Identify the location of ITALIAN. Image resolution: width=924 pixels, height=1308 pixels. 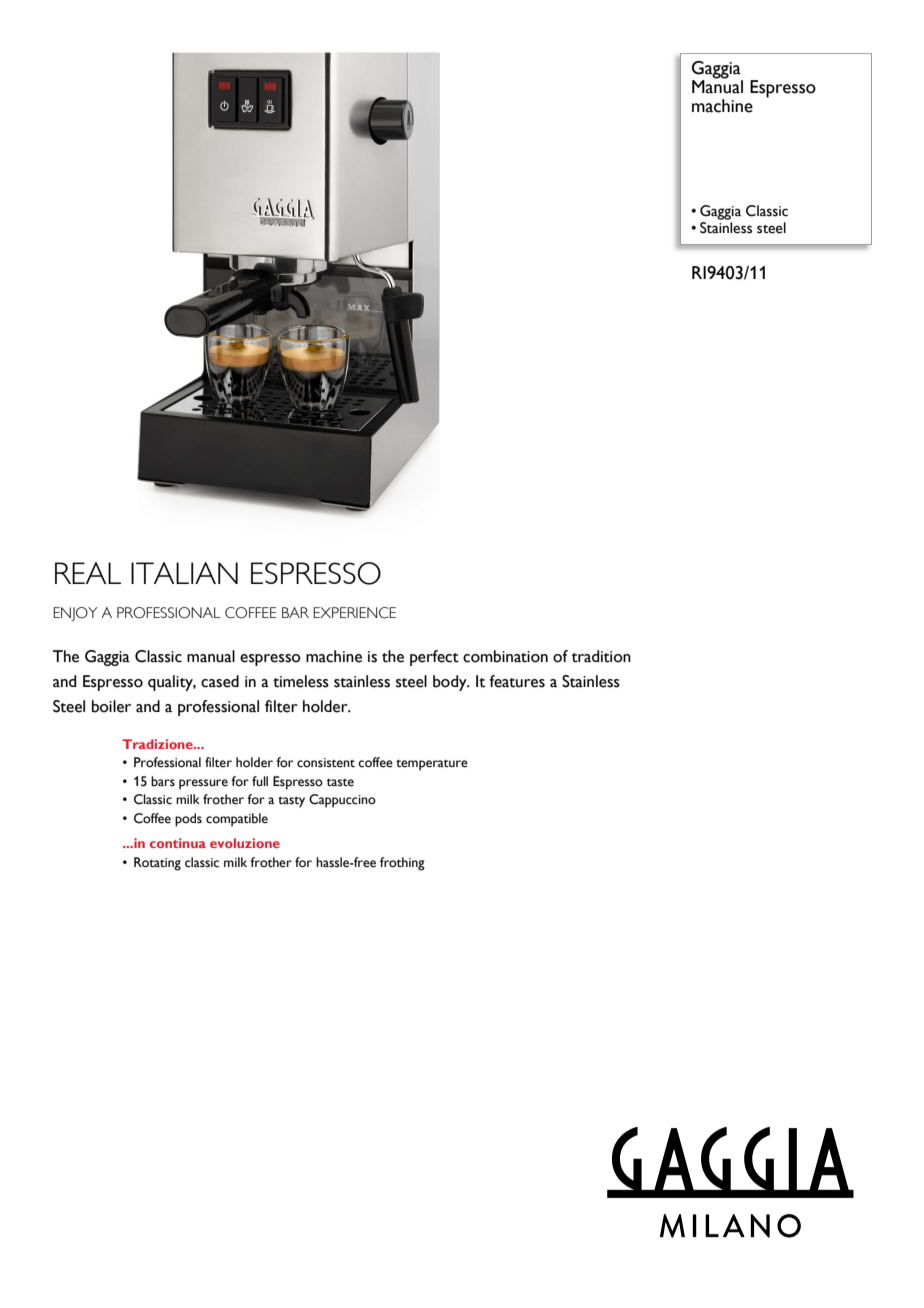
(184, 573).
